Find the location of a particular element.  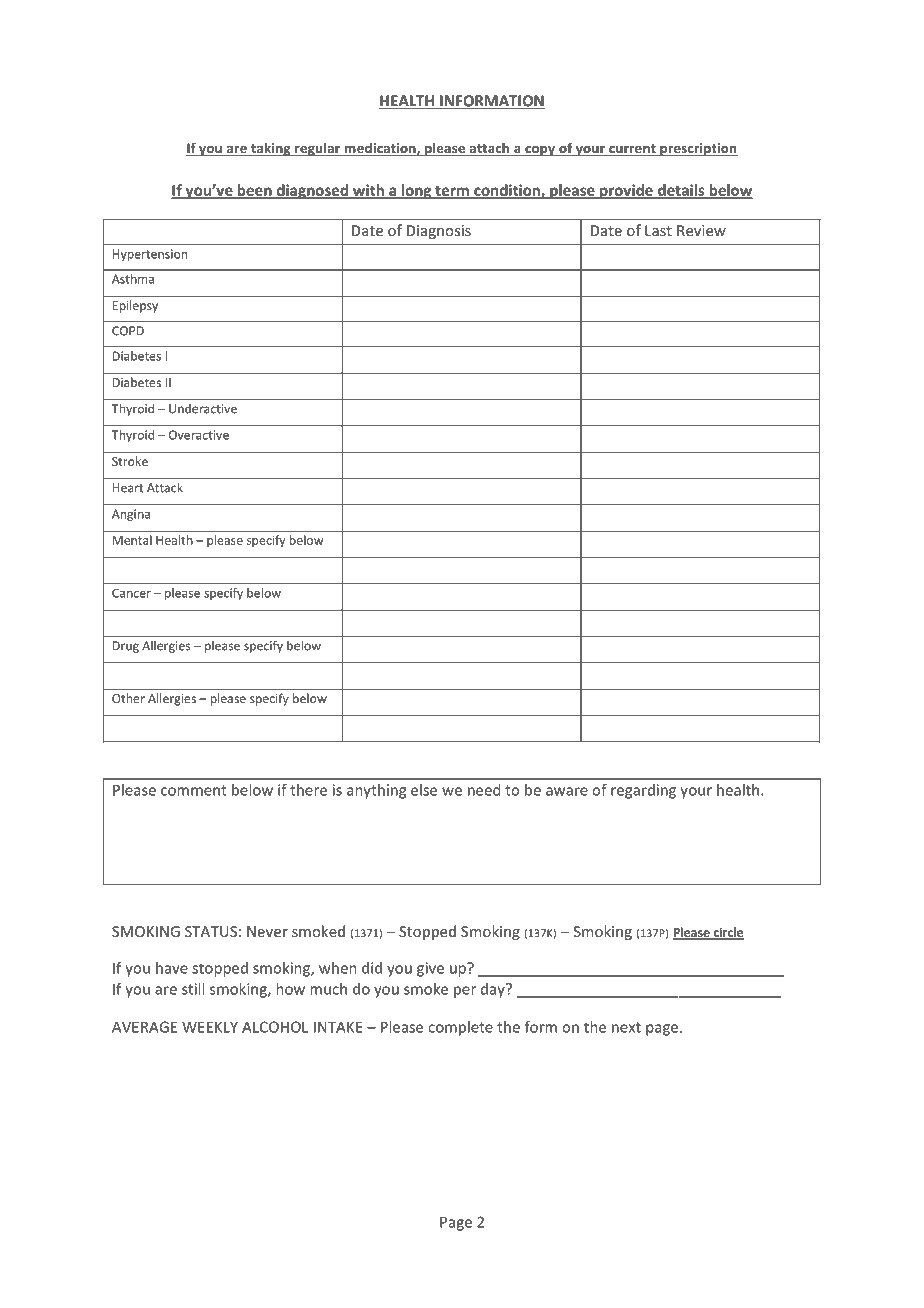

give is located at coordinates (430, 969).
